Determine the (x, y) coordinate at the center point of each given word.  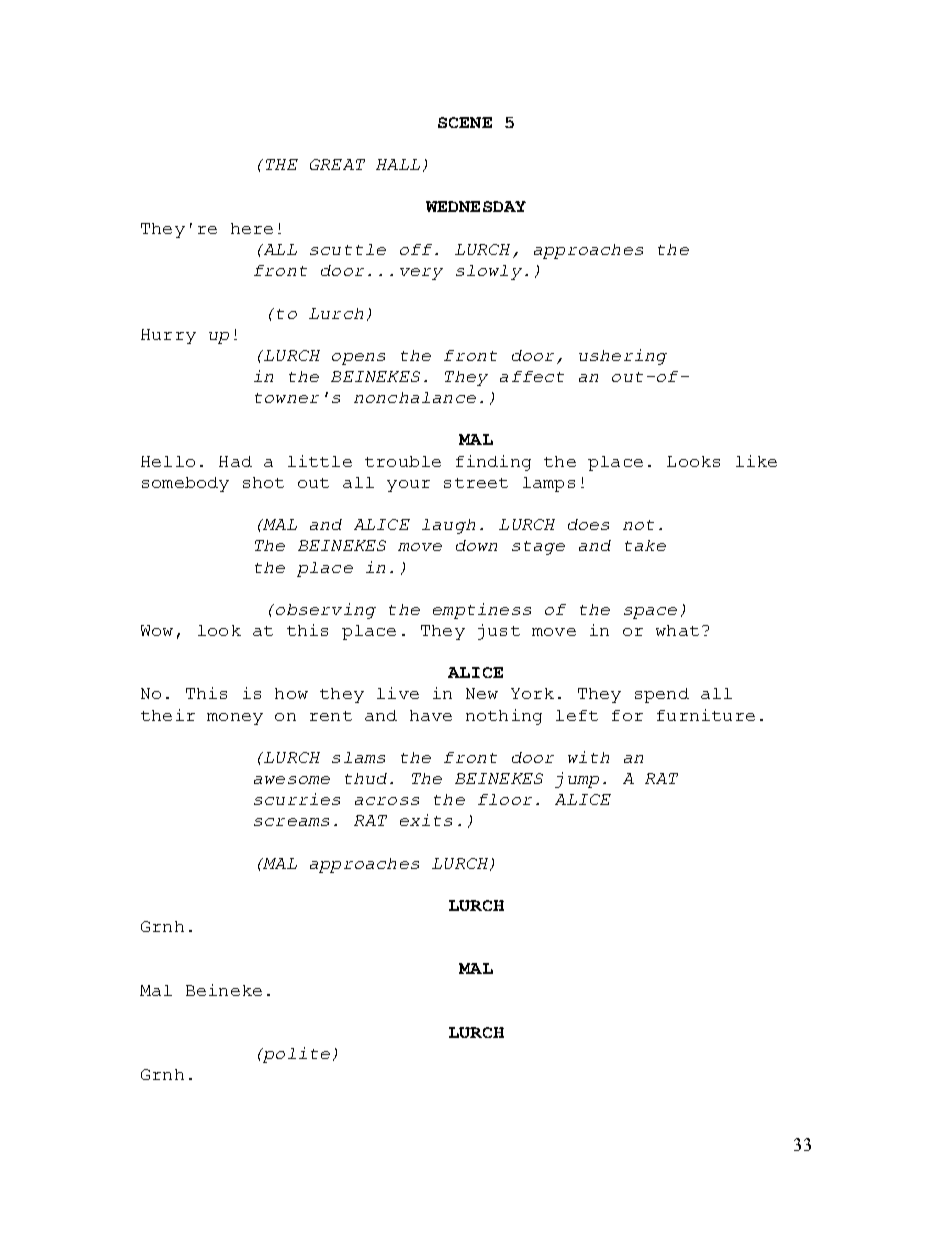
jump (577, 780)
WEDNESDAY (476, 206)
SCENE (465, 122)
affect (532, 376)
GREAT (337, 164)
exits (426, 820)
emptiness (482, 611)
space (650, 613)
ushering (623, 357)
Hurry (168, 336)
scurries (297, 799)
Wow (157, 630)
